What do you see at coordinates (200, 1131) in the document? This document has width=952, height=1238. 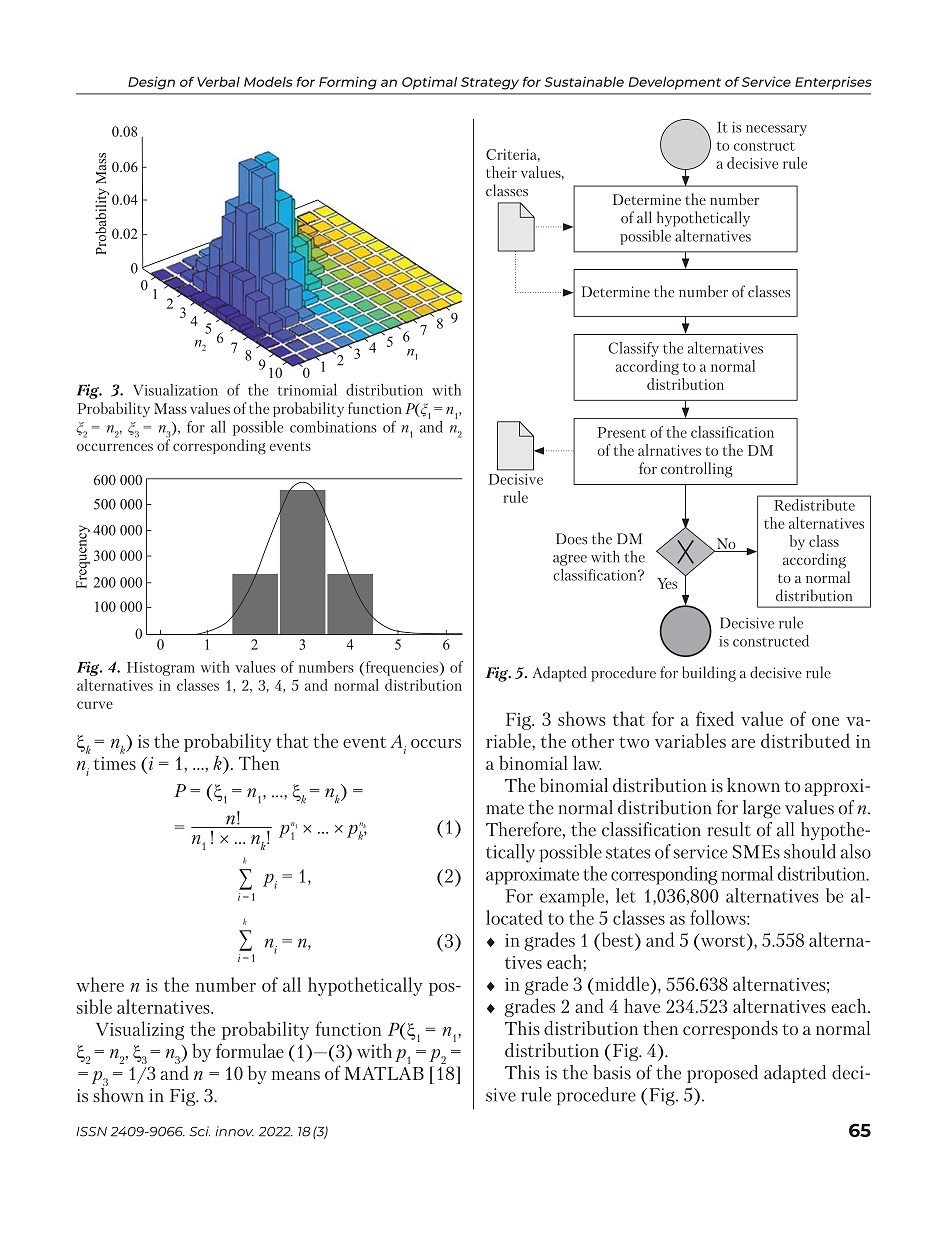 I see `Sci` at bounding box center [200, 1131].
